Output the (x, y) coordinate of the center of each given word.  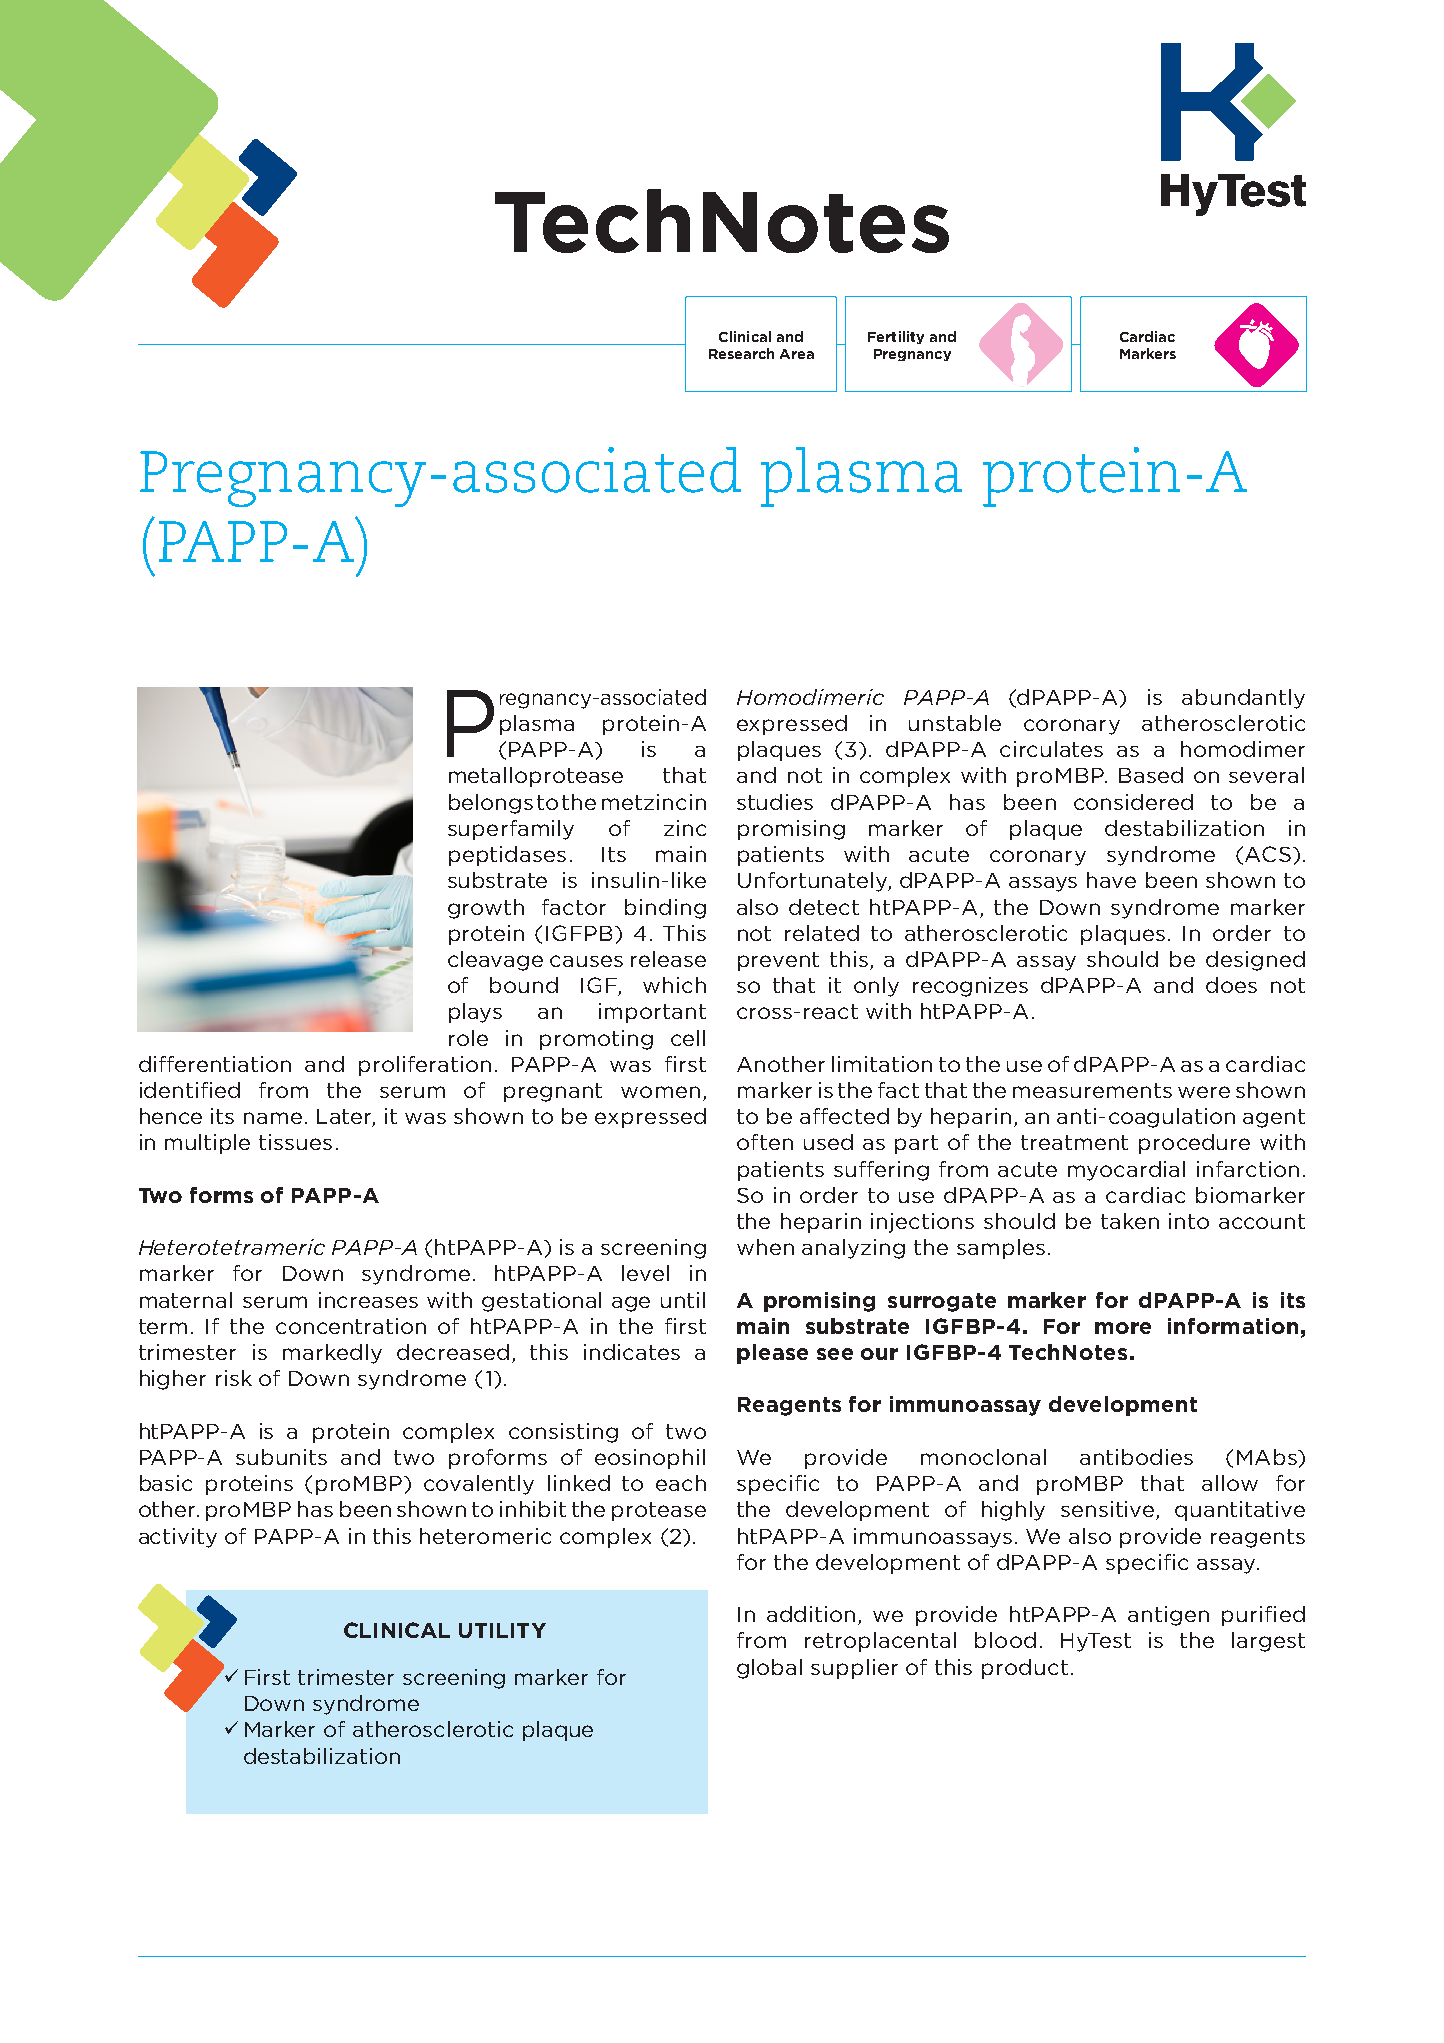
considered (1133, 802)
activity (178, 1538)
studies (775, 802)
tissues (295, 1142)
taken (1130, 1221)
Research (741, 353)
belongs (491, 804)
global (769, 1669)
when (765, 1247)
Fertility (896, 337)
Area (797, 354)
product (1025, 1669)
